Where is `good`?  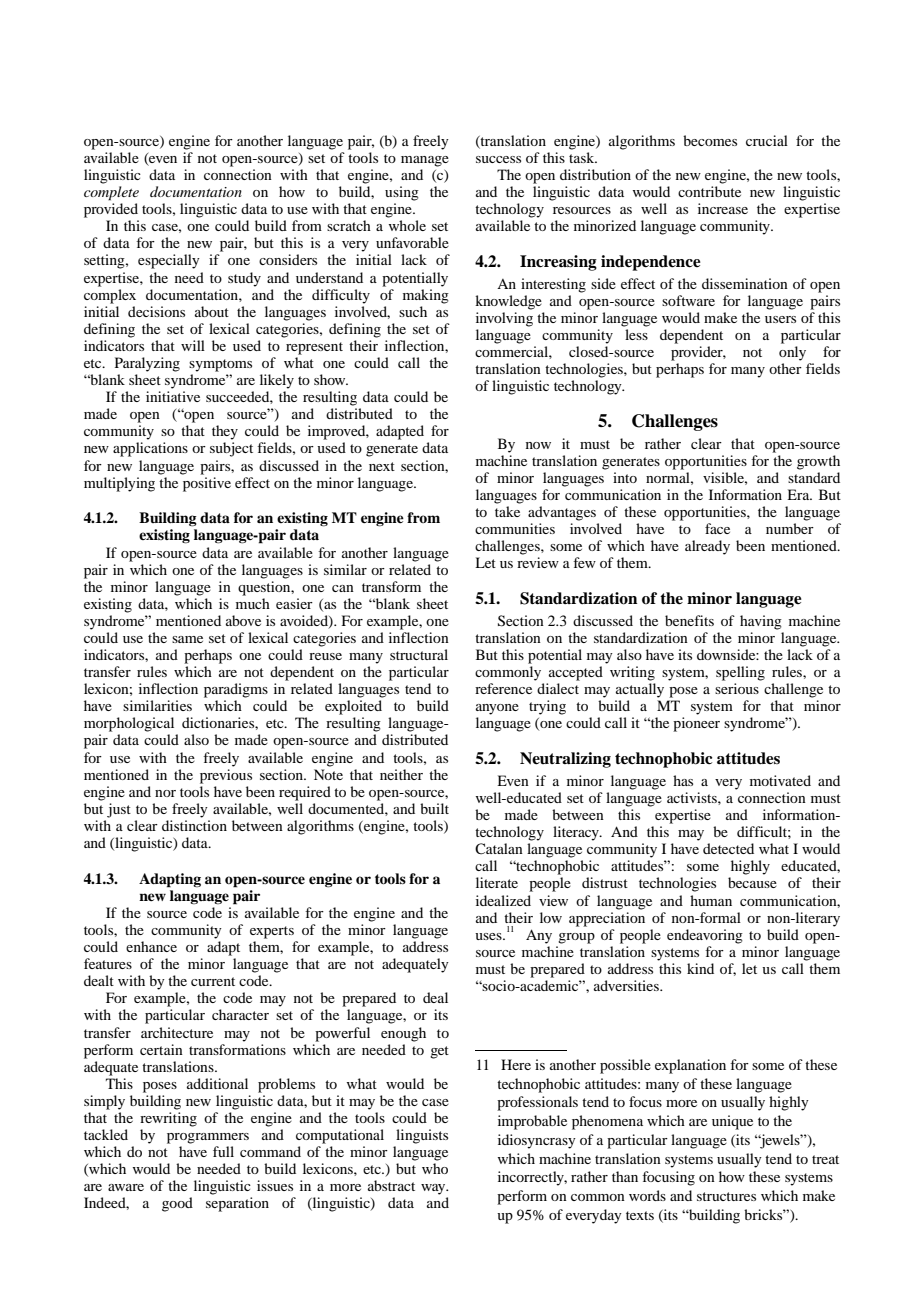 good is located at coordinates (177, 1204).
